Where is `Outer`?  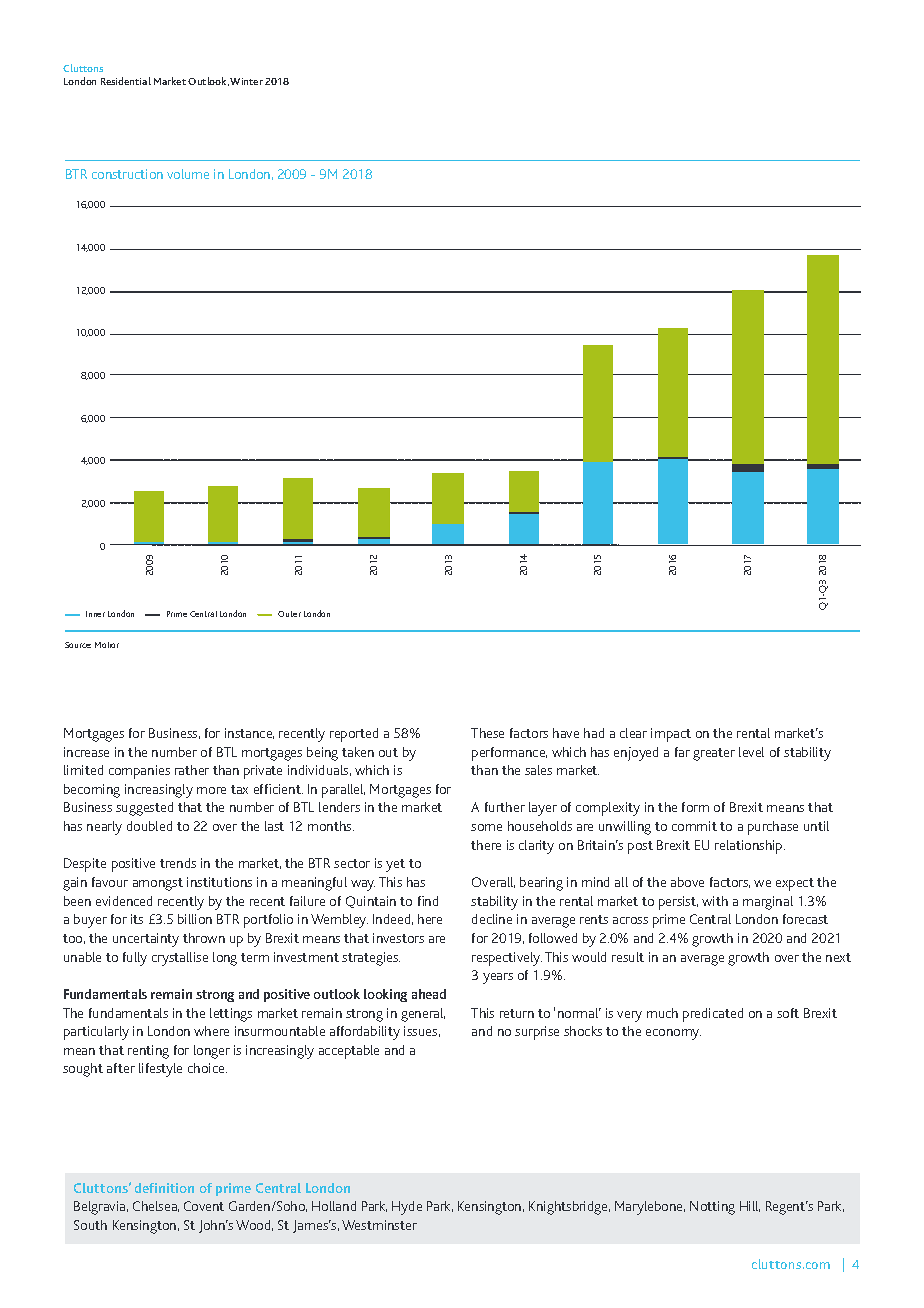
Outer is located at coordinates (289, 614).
